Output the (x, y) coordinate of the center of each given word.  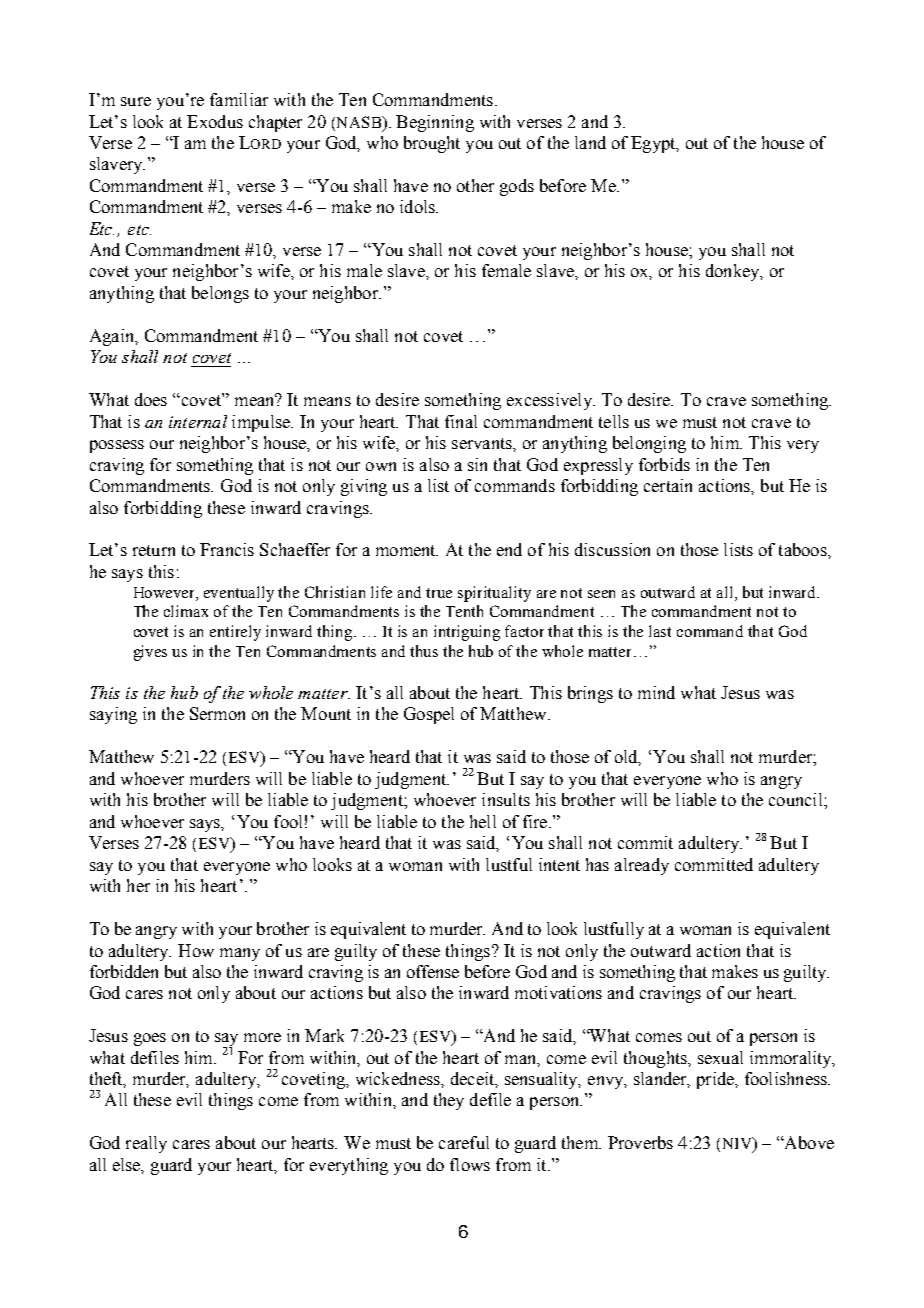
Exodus (215, 121)
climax (186, 611)
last (660, 631)
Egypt (654, 144)
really (146, 1144)
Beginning (435, 123)
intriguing (467, 633)
